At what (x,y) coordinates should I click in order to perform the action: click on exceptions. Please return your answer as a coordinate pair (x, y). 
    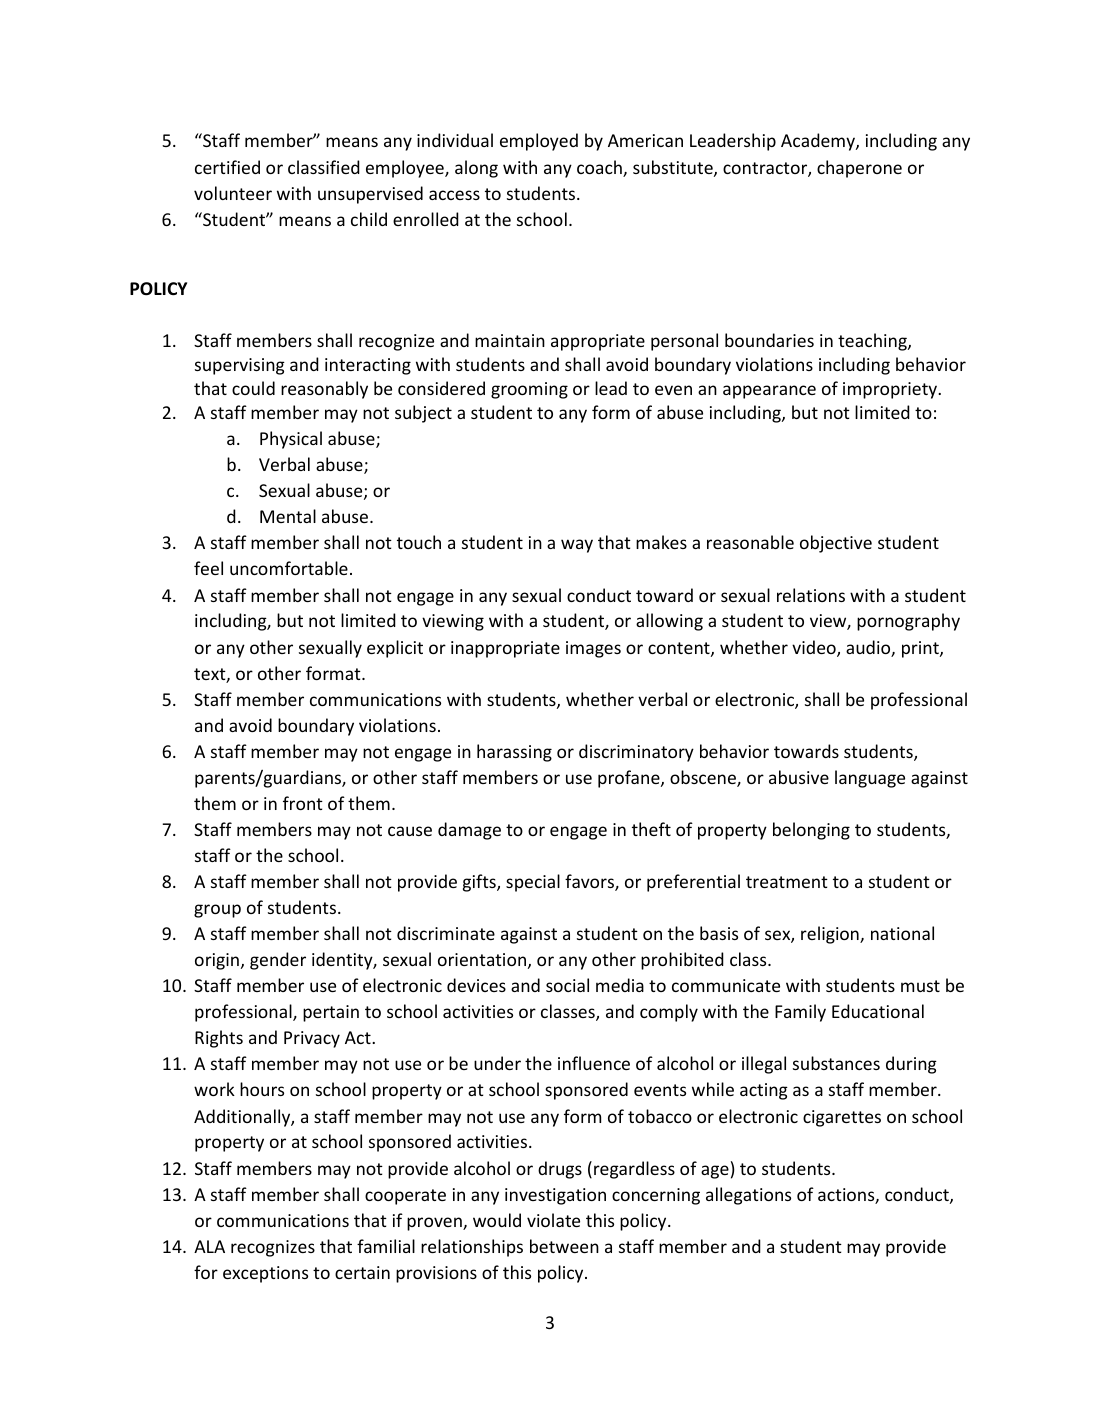
    Looking at the image, I should click on (265, 1274).
